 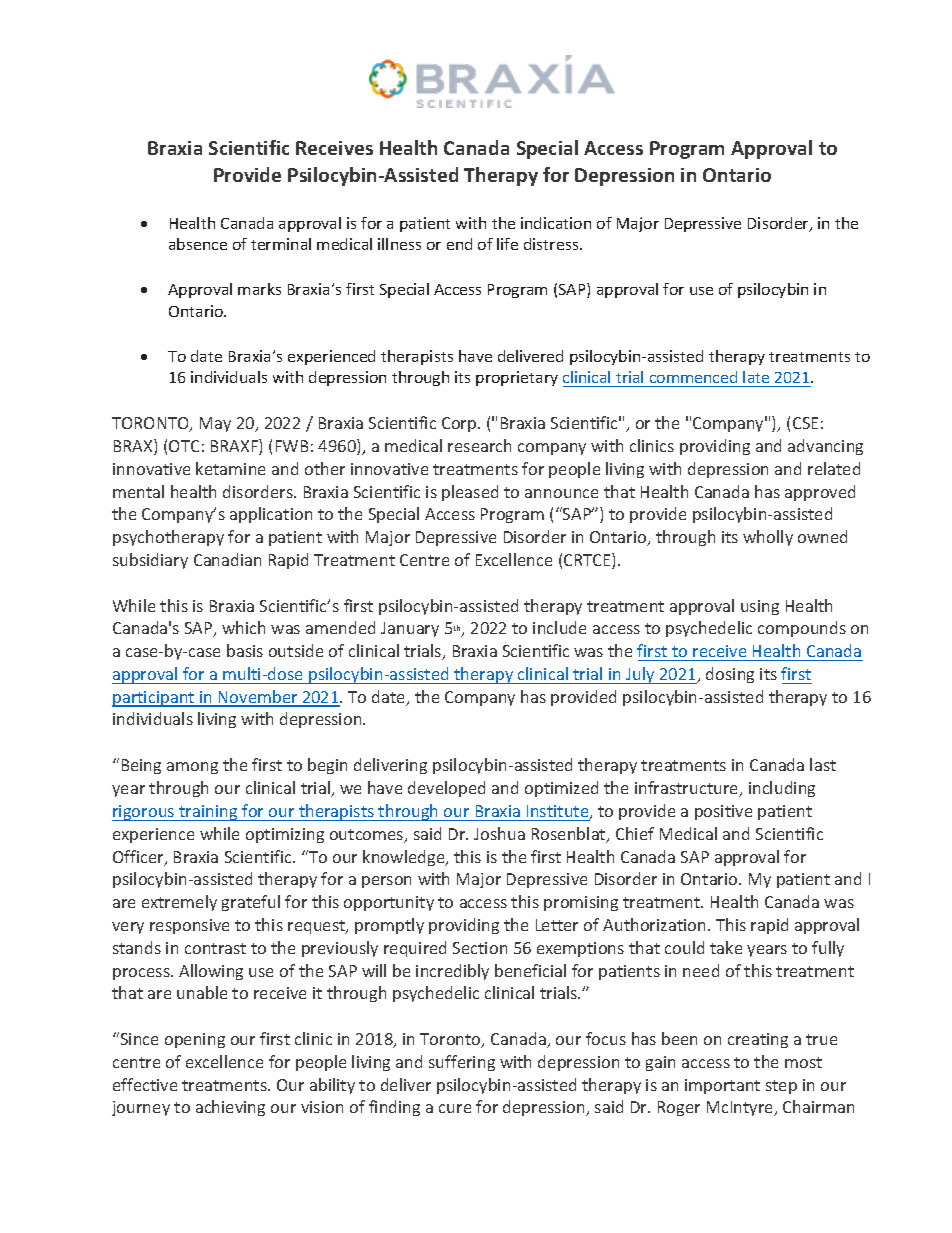 What do you see at coordinates (230, 1108) in the screenshot?
I see `achieving` at bounding box center [230, 1108].
